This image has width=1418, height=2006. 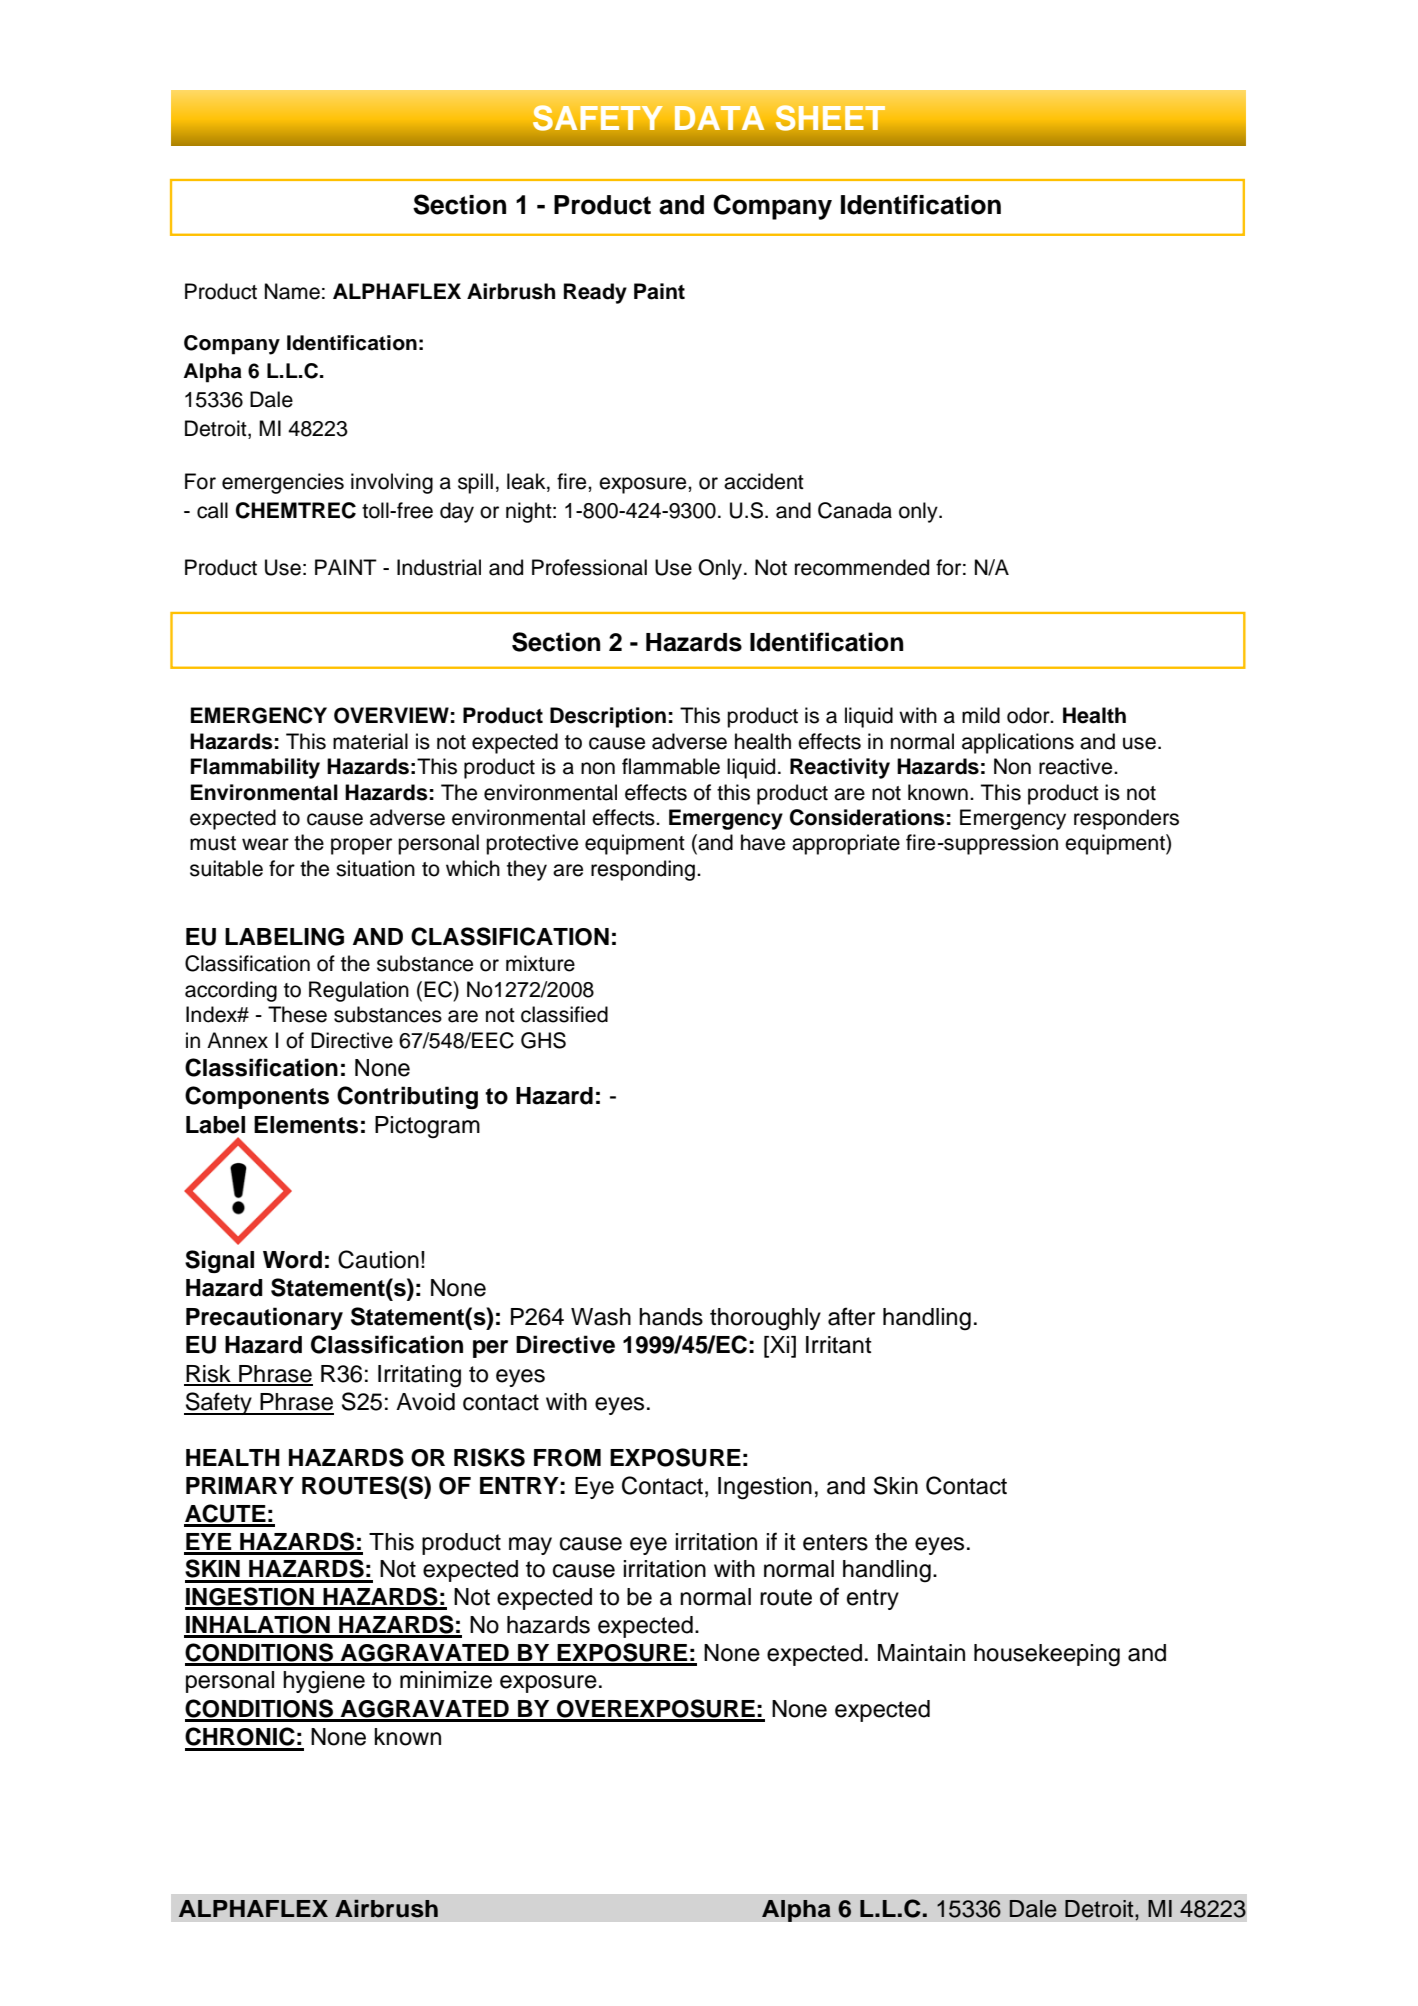 I want to click on SHEET, so click(x=830, y=118).
